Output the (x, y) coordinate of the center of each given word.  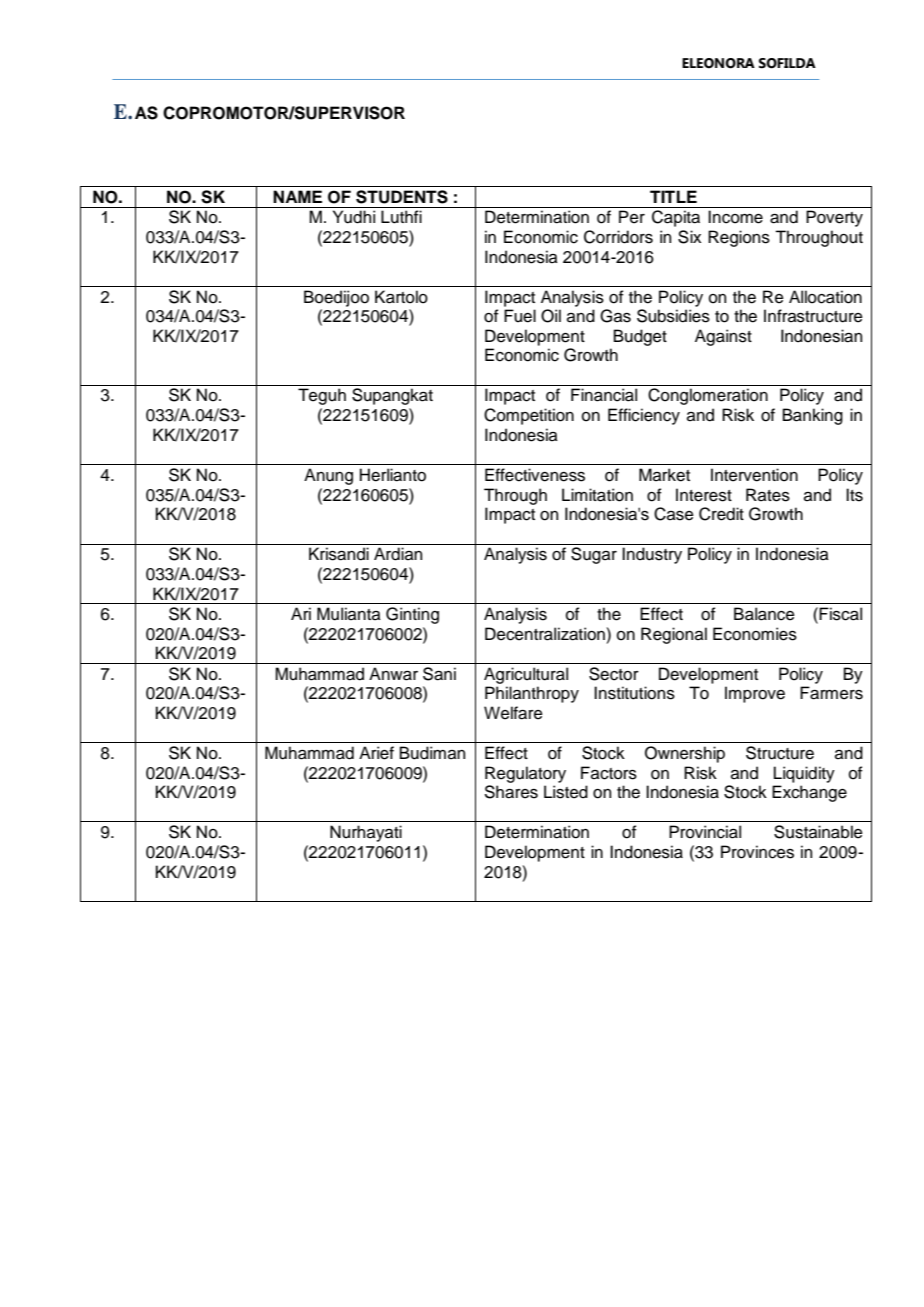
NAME (297, 196)
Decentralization (545, 634)
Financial (604, 395)
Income (735, 217)
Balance (764, 614)
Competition (529, 416)
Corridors (618, 237)
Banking (813, 416)
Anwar (393, 674)
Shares (511, 792)
